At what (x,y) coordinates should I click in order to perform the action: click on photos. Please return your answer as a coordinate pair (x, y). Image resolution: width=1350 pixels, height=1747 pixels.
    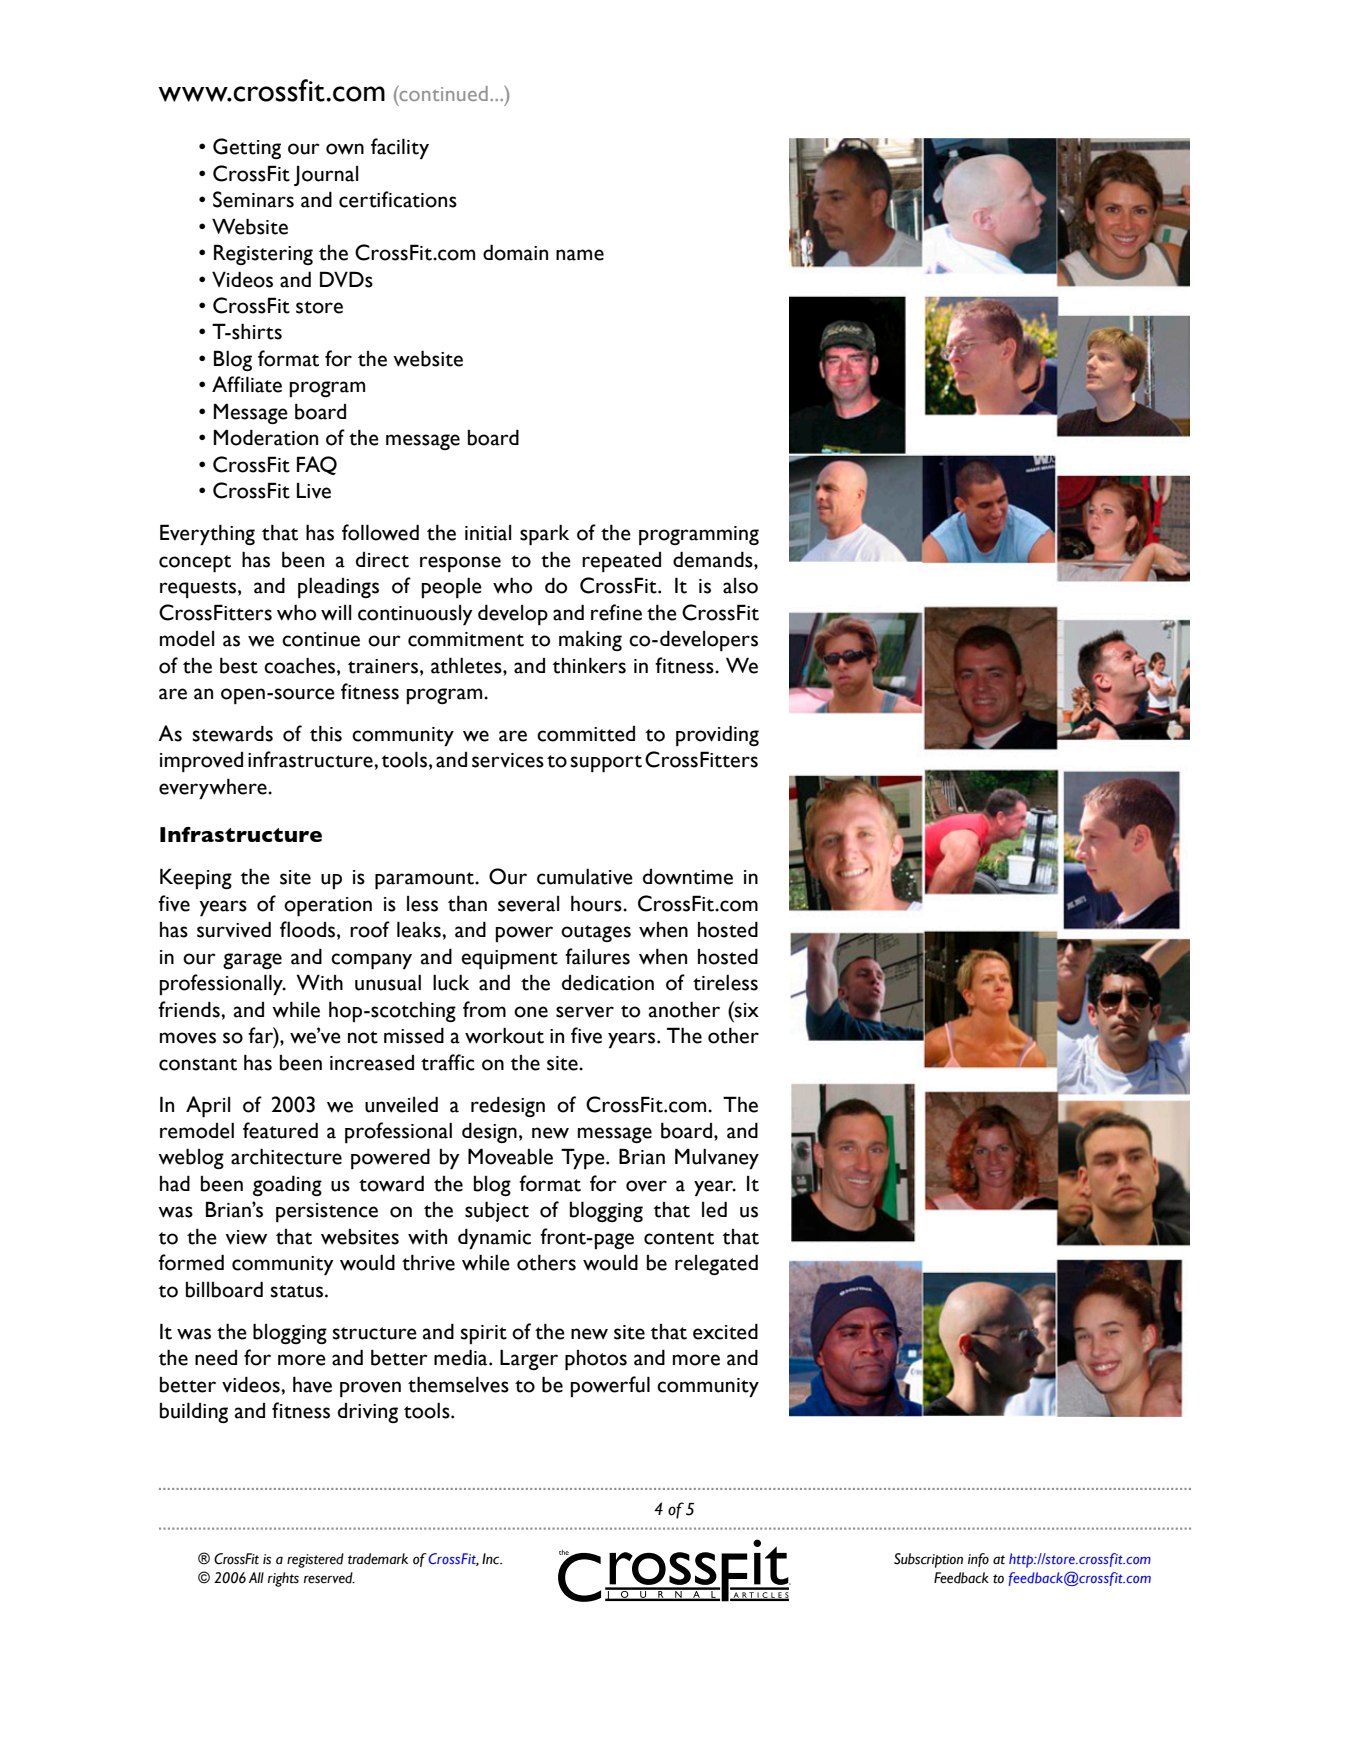
    Looking at the image, I should click on (596, 1360).
